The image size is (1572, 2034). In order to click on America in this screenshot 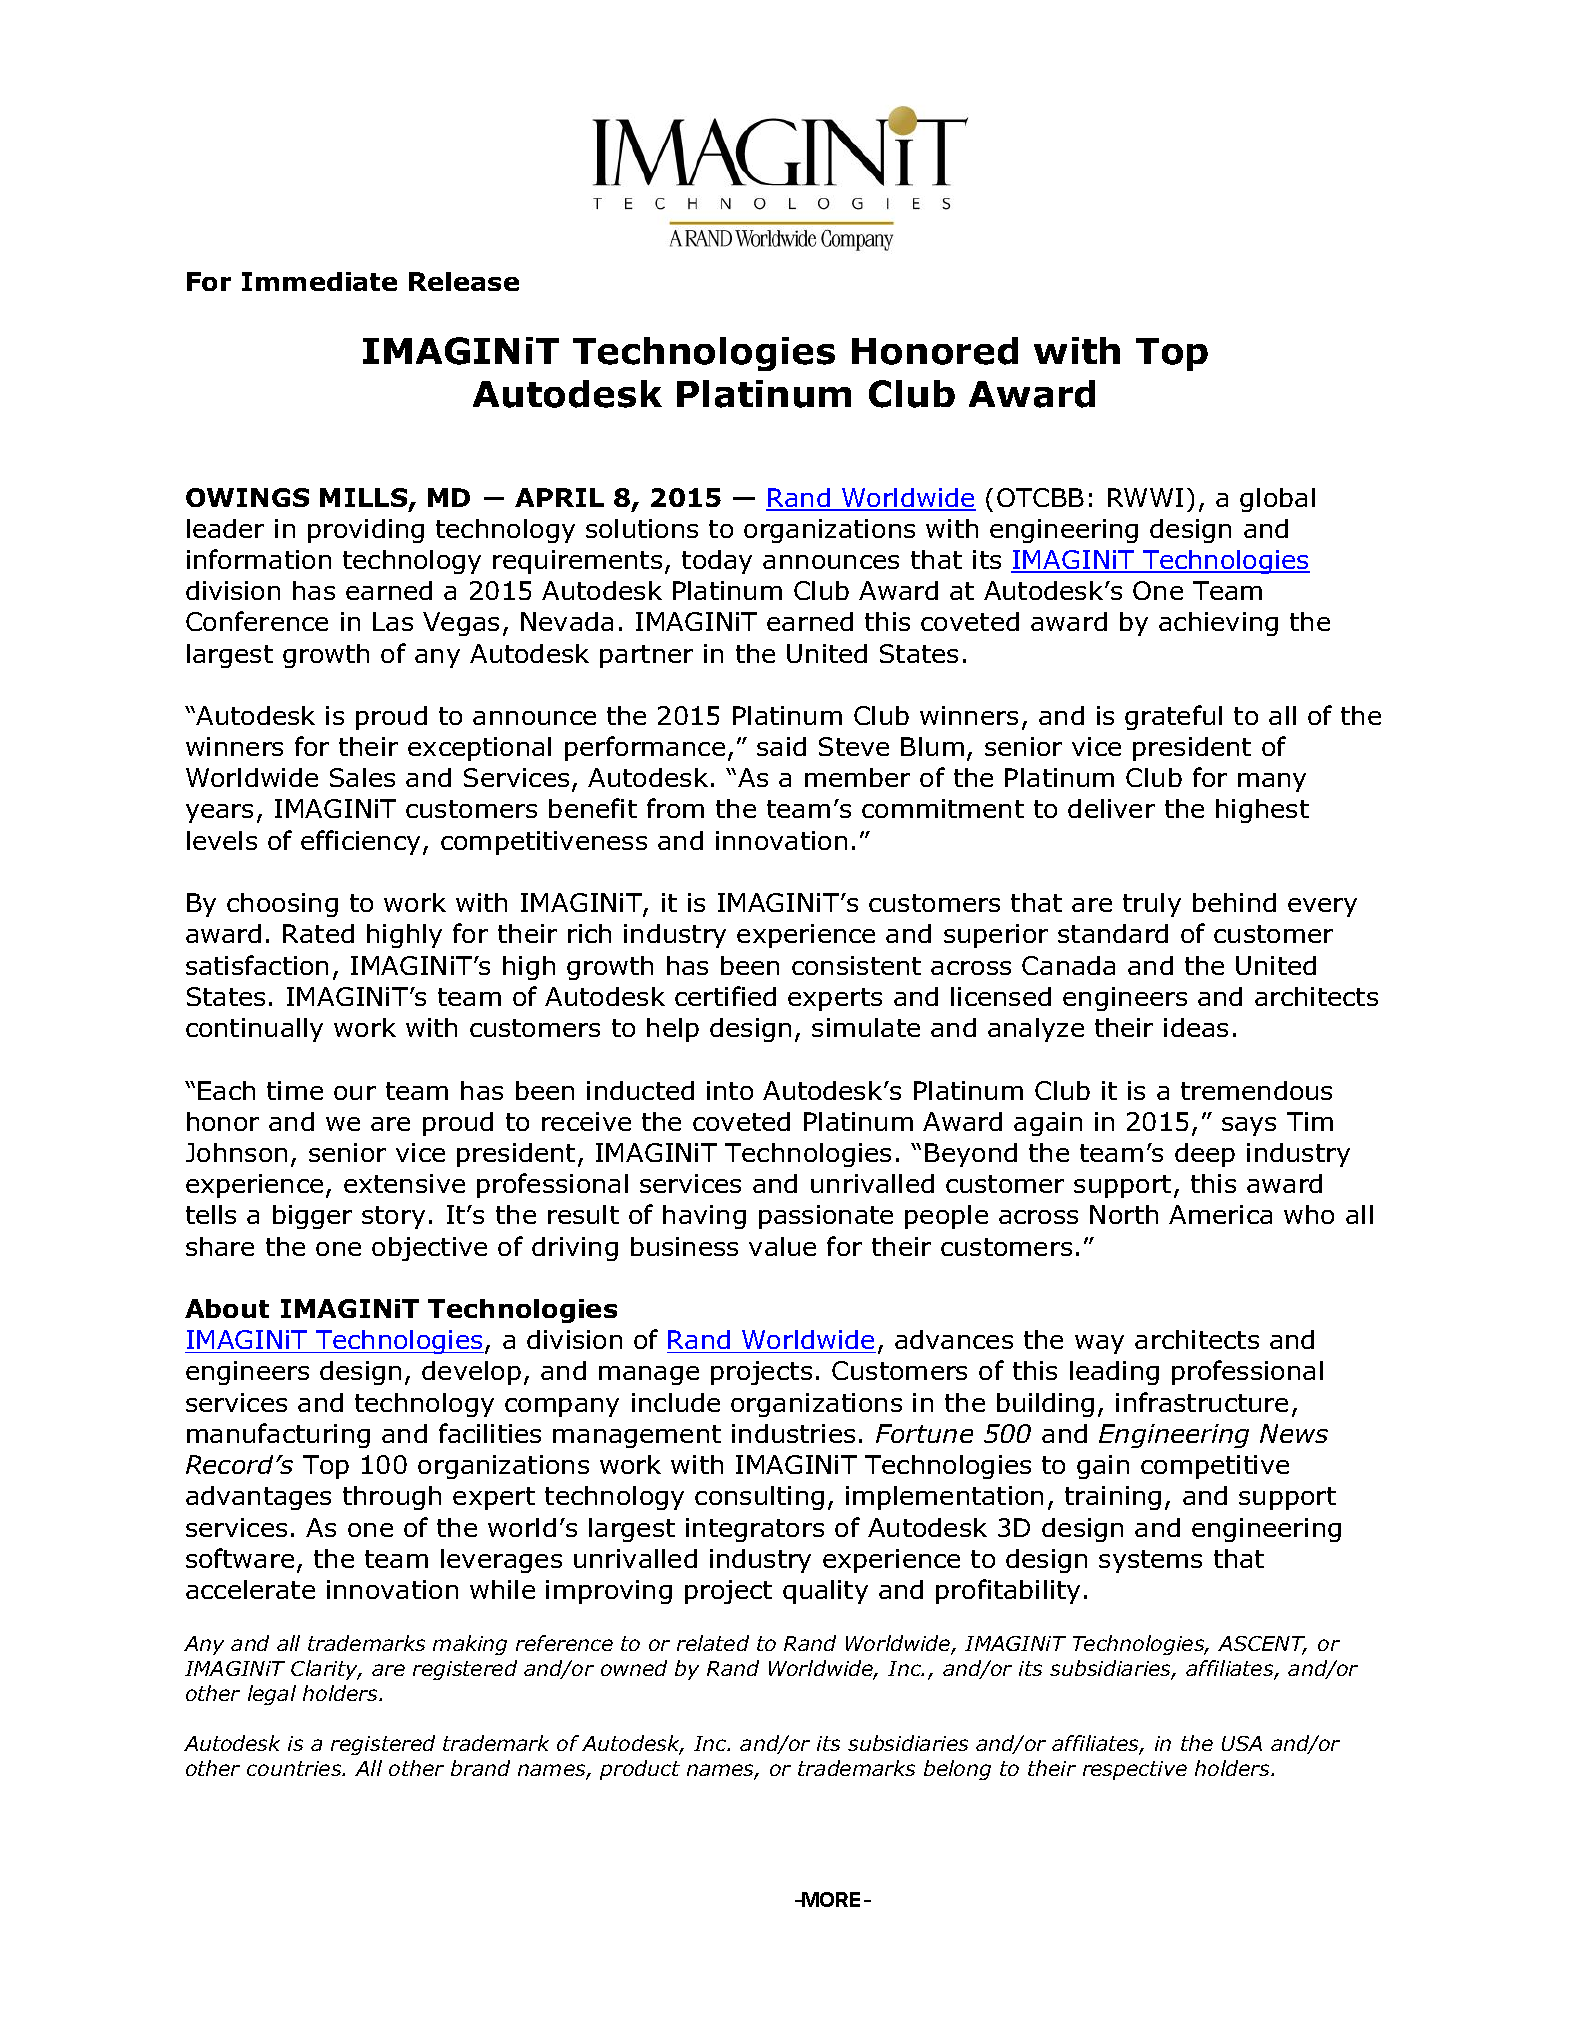, I will do `click(1220, 1214)`.
